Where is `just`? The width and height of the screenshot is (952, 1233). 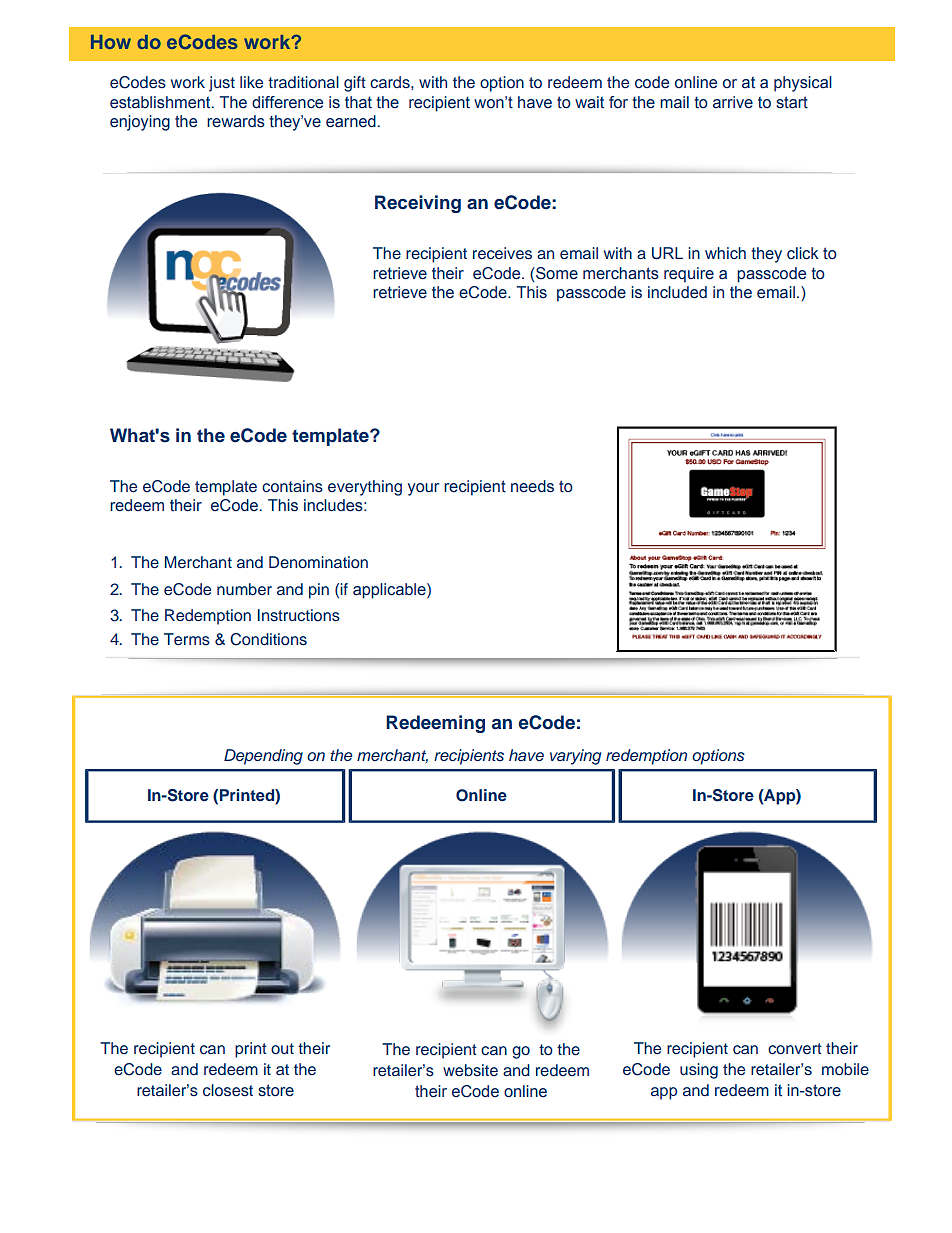 just is located at coordinates (222, 84).
